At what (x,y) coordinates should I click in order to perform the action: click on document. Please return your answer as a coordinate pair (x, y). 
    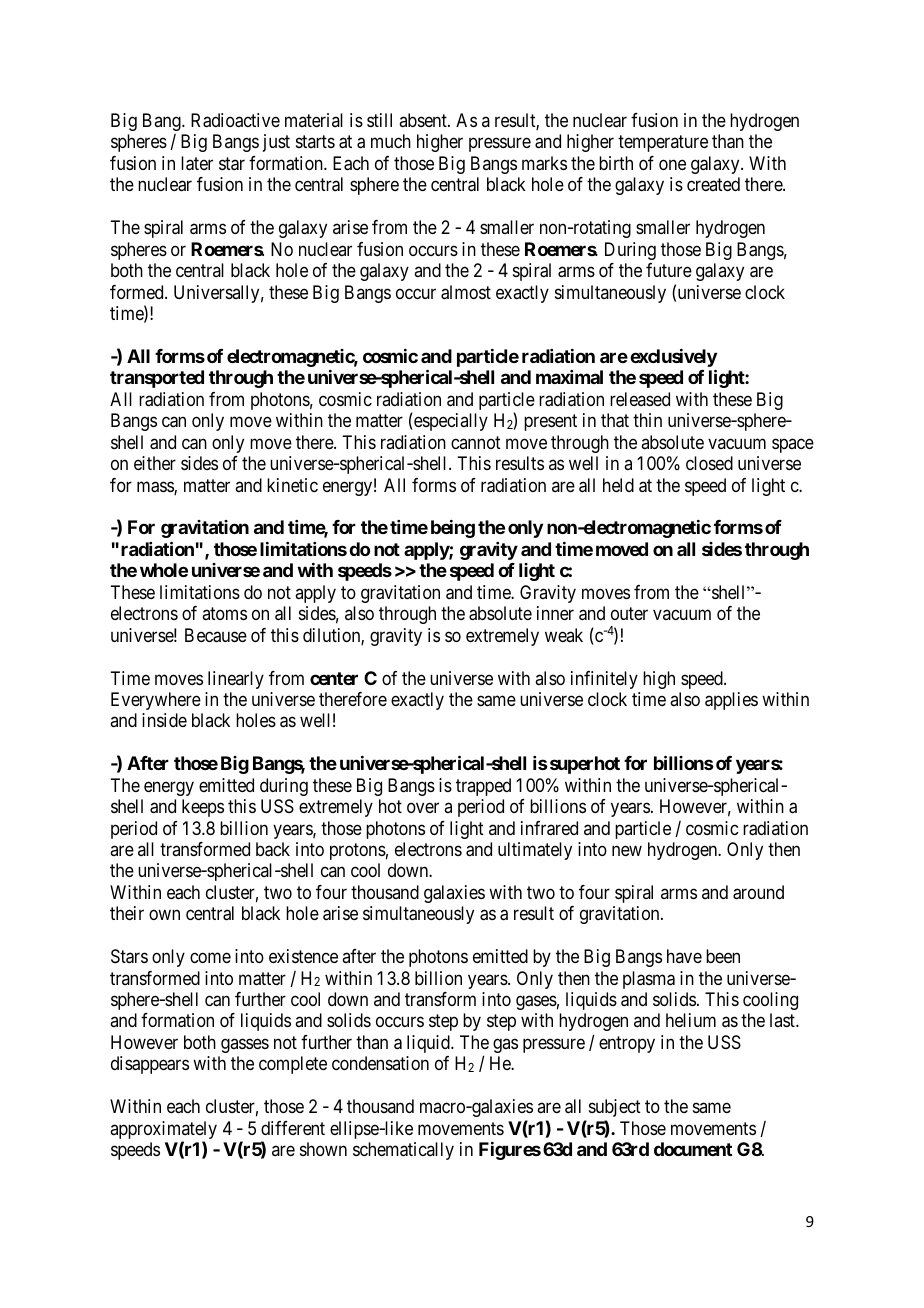
    Looking at the image, I should click on (693, 1149).
